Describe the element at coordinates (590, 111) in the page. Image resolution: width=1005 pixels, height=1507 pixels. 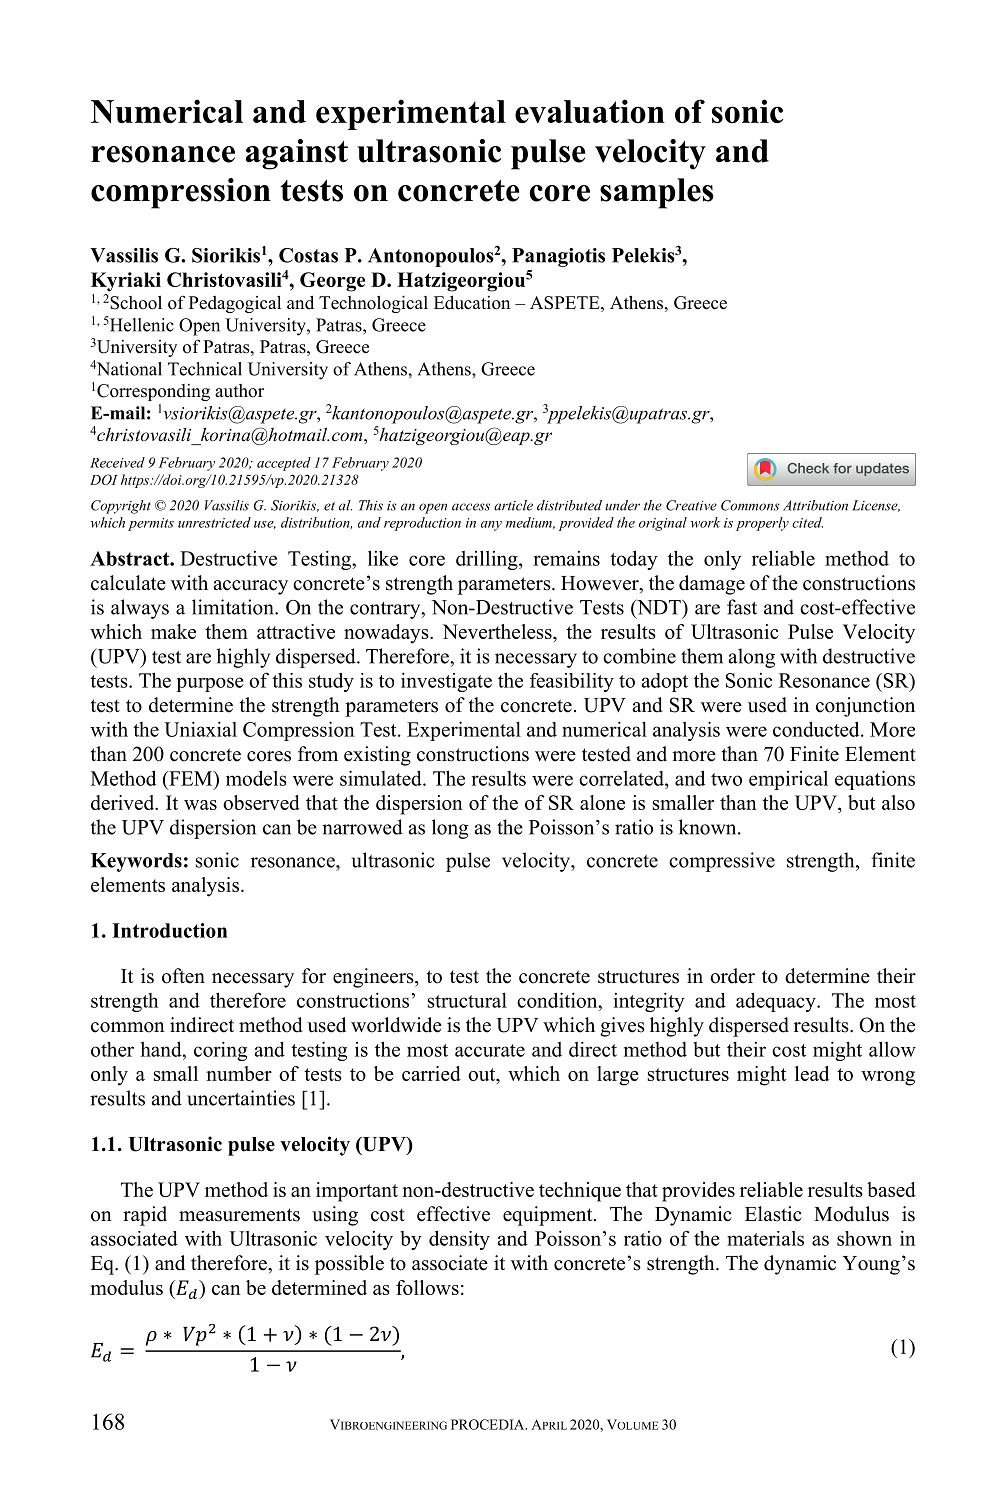
I see `evaluation` at that location.
